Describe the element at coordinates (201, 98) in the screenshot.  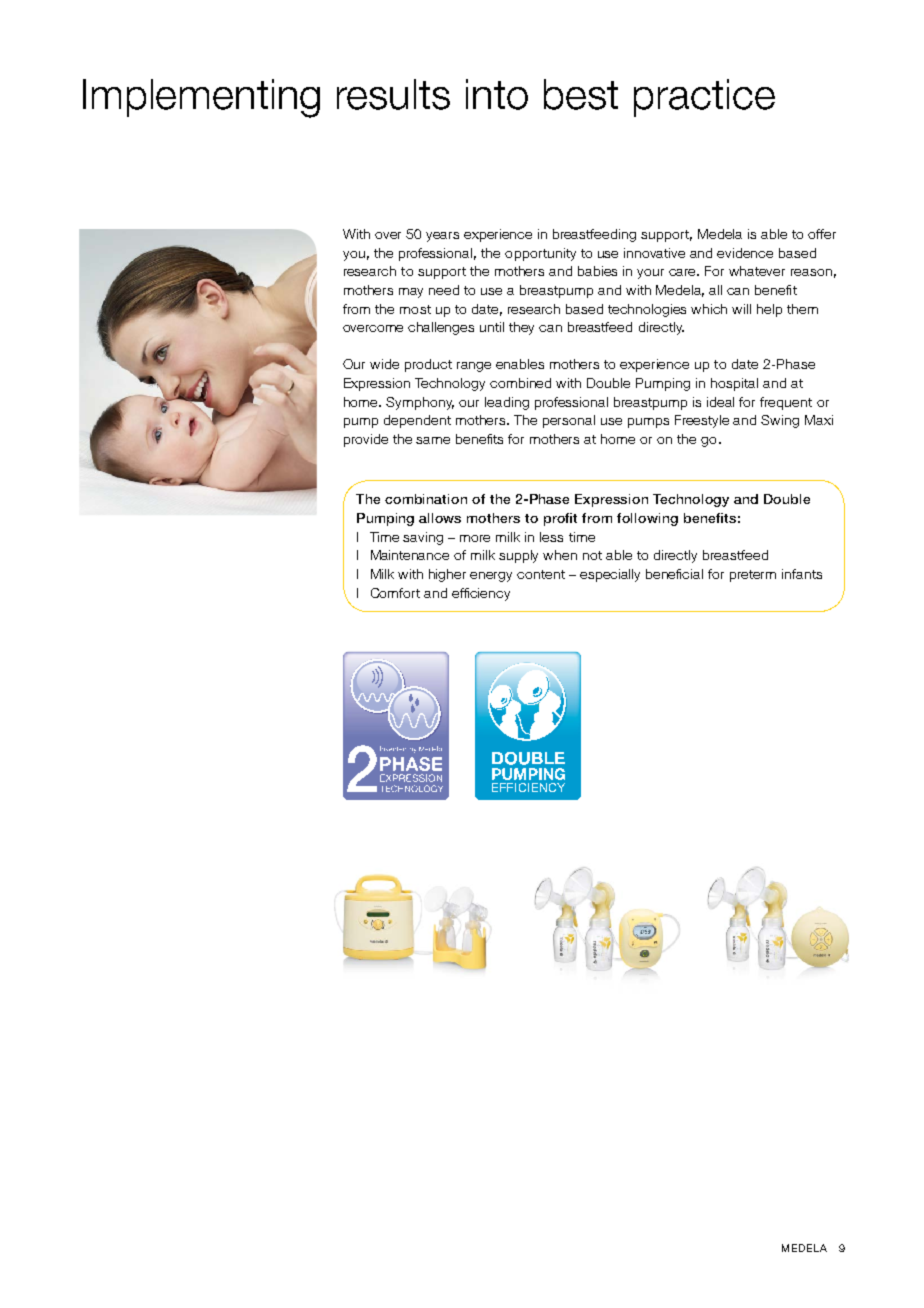
I see `Implementing` at that location.
